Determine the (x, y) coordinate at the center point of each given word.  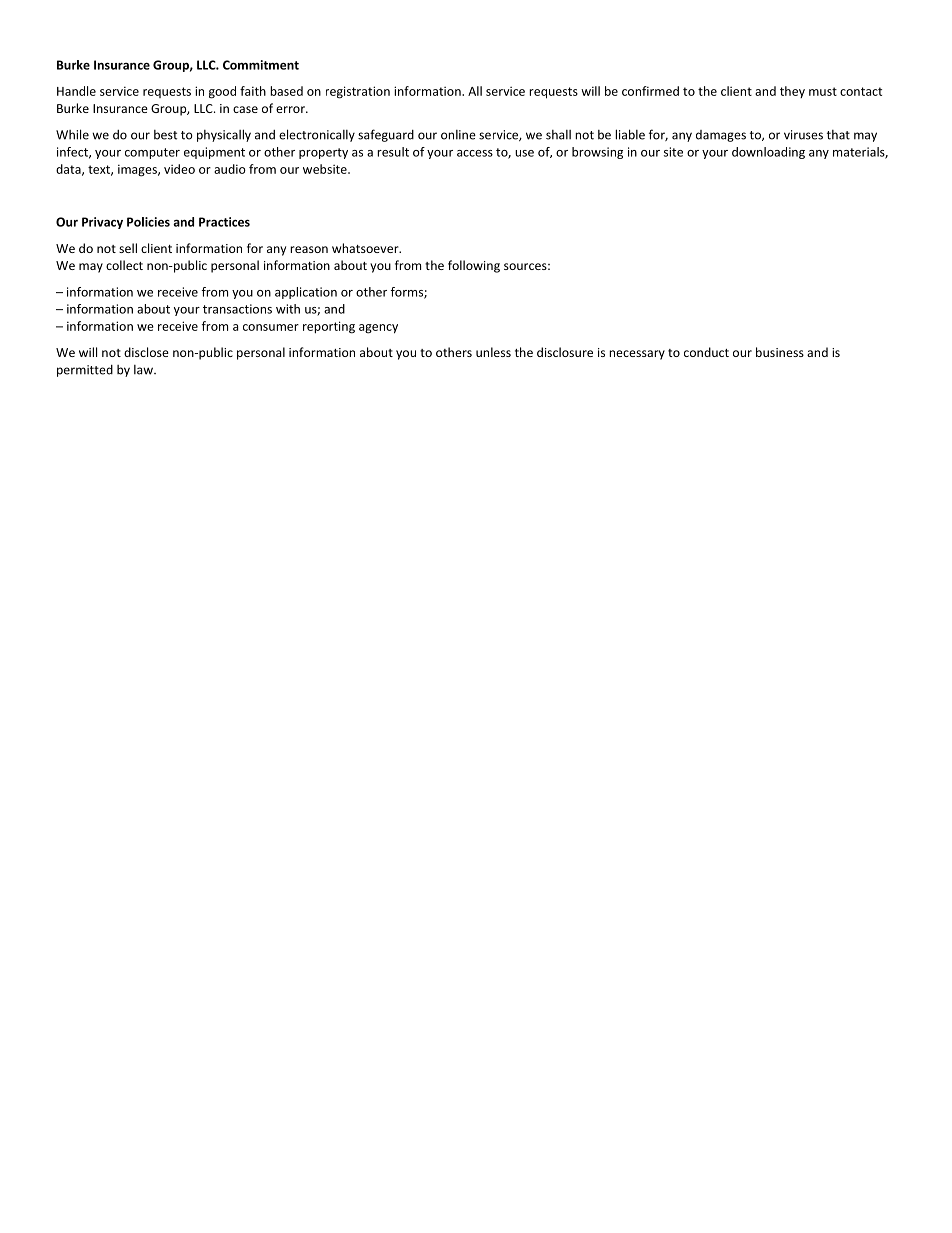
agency (378, 329)
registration (358, 92)
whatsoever (366, 248)
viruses (803, 135)
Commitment (261, 65)
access (475, 153)
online (458, 135)
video (179, 169)
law (144, 370)
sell (128, 248)
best (165, 135)
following (474, 266)
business (780, 352)
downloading (768, 153)
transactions (237, 309)
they (792, 92)
